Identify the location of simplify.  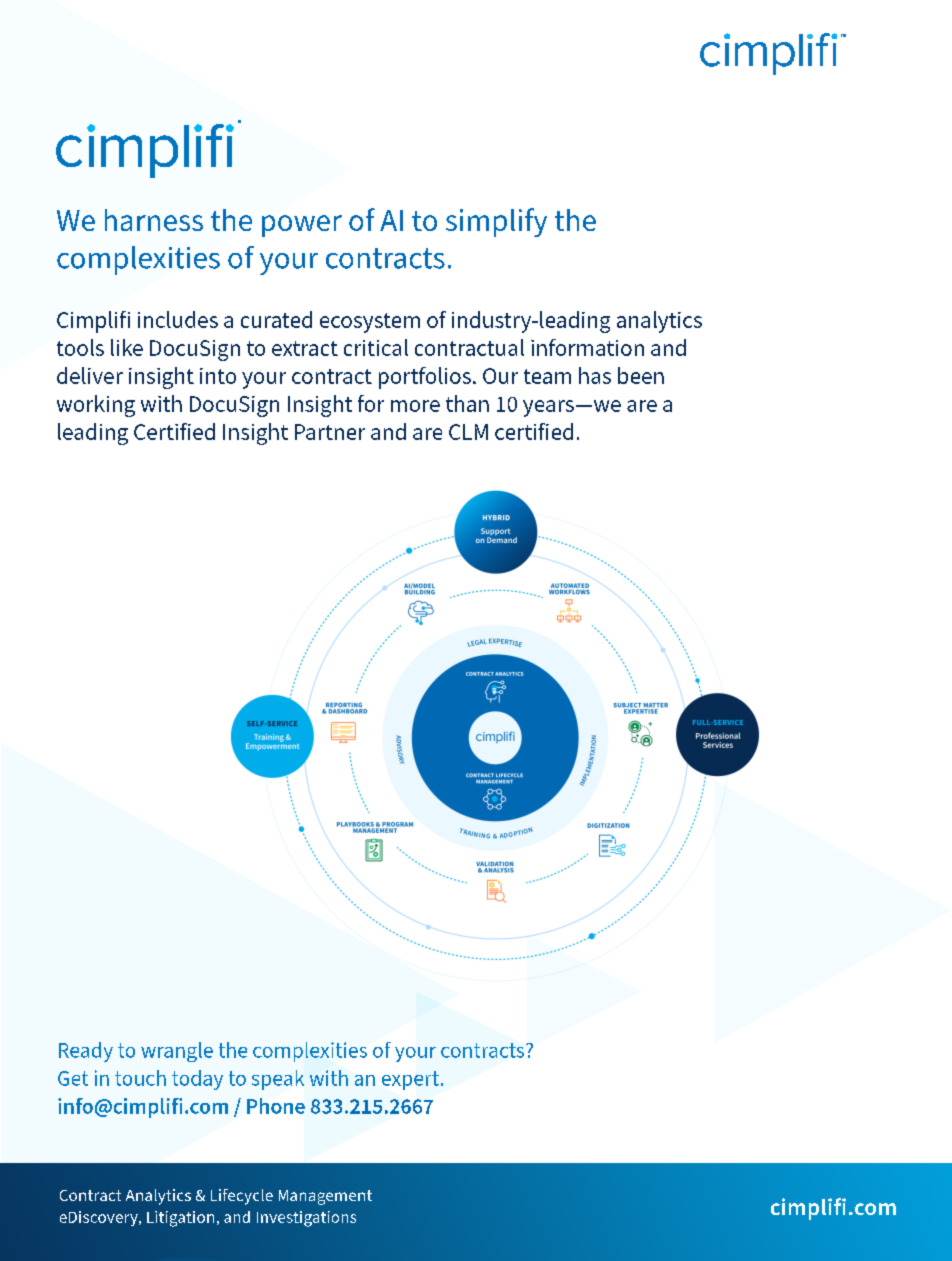
(496, 222).
